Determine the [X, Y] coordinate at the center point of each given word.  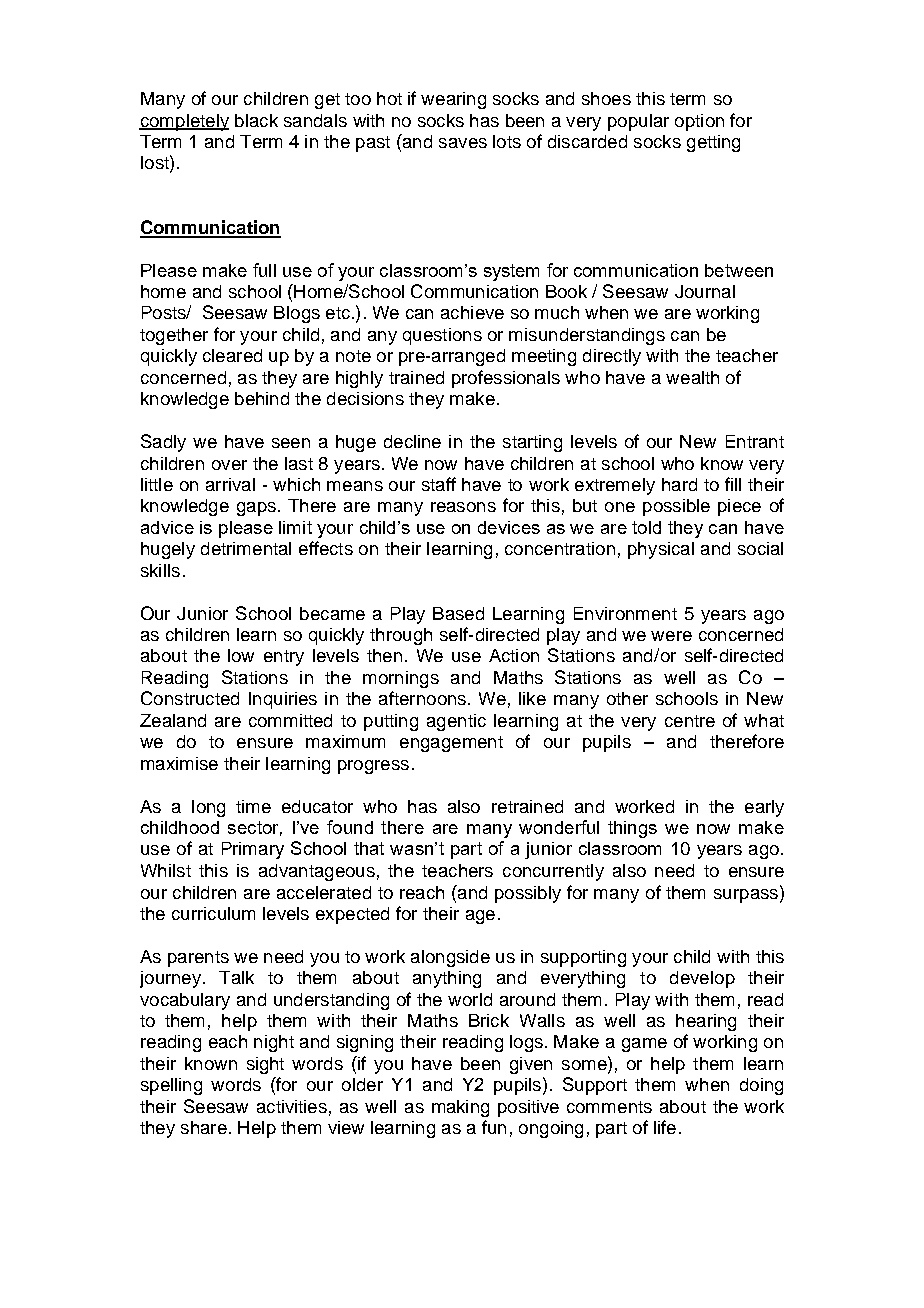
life [665, 1127]
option [699, 122]
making [460, 1108]
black [256, 120]
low [241, 655]
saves [463, 143]
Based [458, 613]
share [204, 1127]
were [671, 636]
